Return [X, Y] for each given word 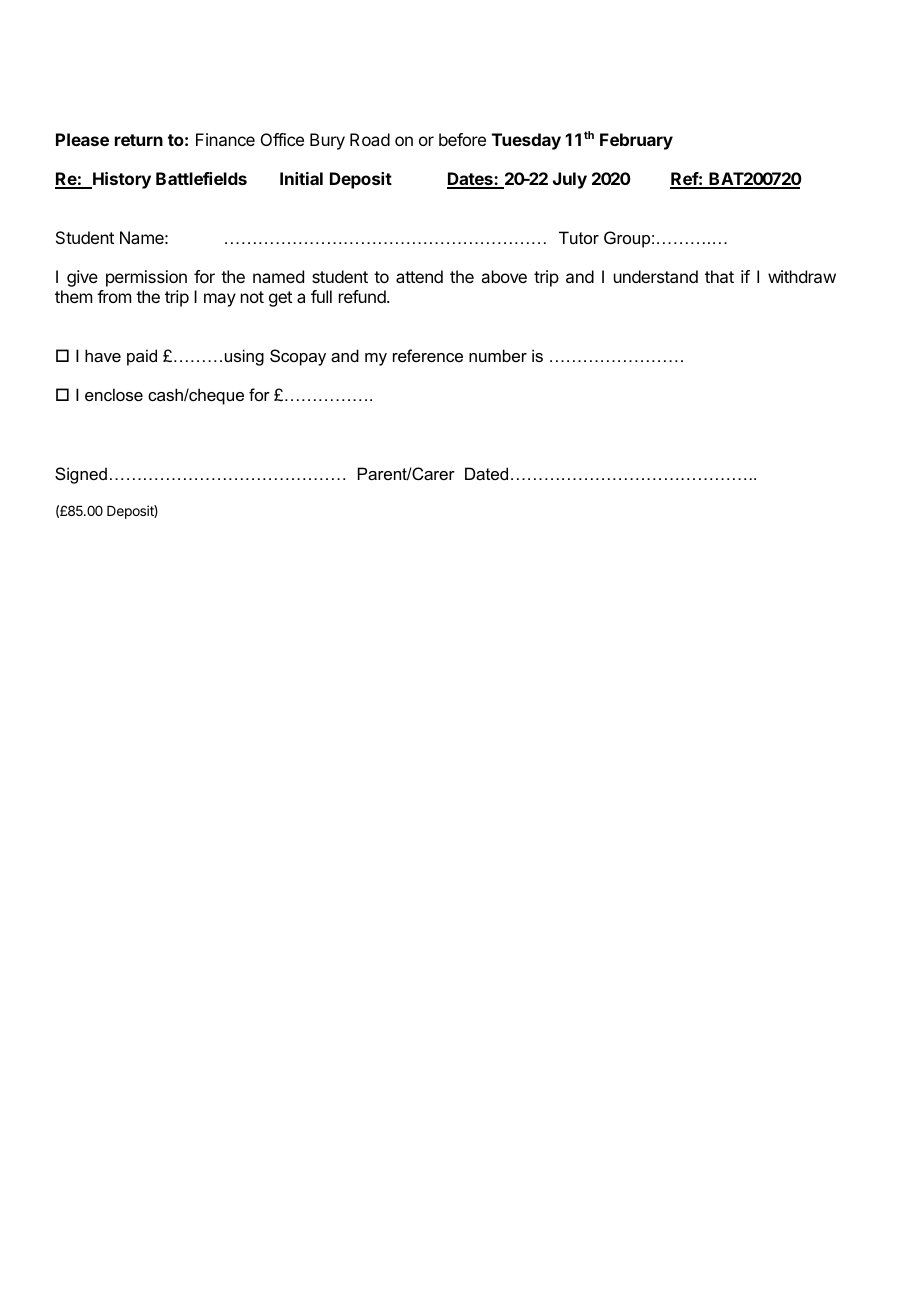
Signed [81, 475]
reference [428, 355]
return [139, 140]
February [636, 141]
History [121, 180]
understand [656, 276]
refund [363, 296]
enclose [114, 394]
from [114, 296]
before [462, 139]
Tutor [579, 237]
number [498, 355]
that [719, 276]
